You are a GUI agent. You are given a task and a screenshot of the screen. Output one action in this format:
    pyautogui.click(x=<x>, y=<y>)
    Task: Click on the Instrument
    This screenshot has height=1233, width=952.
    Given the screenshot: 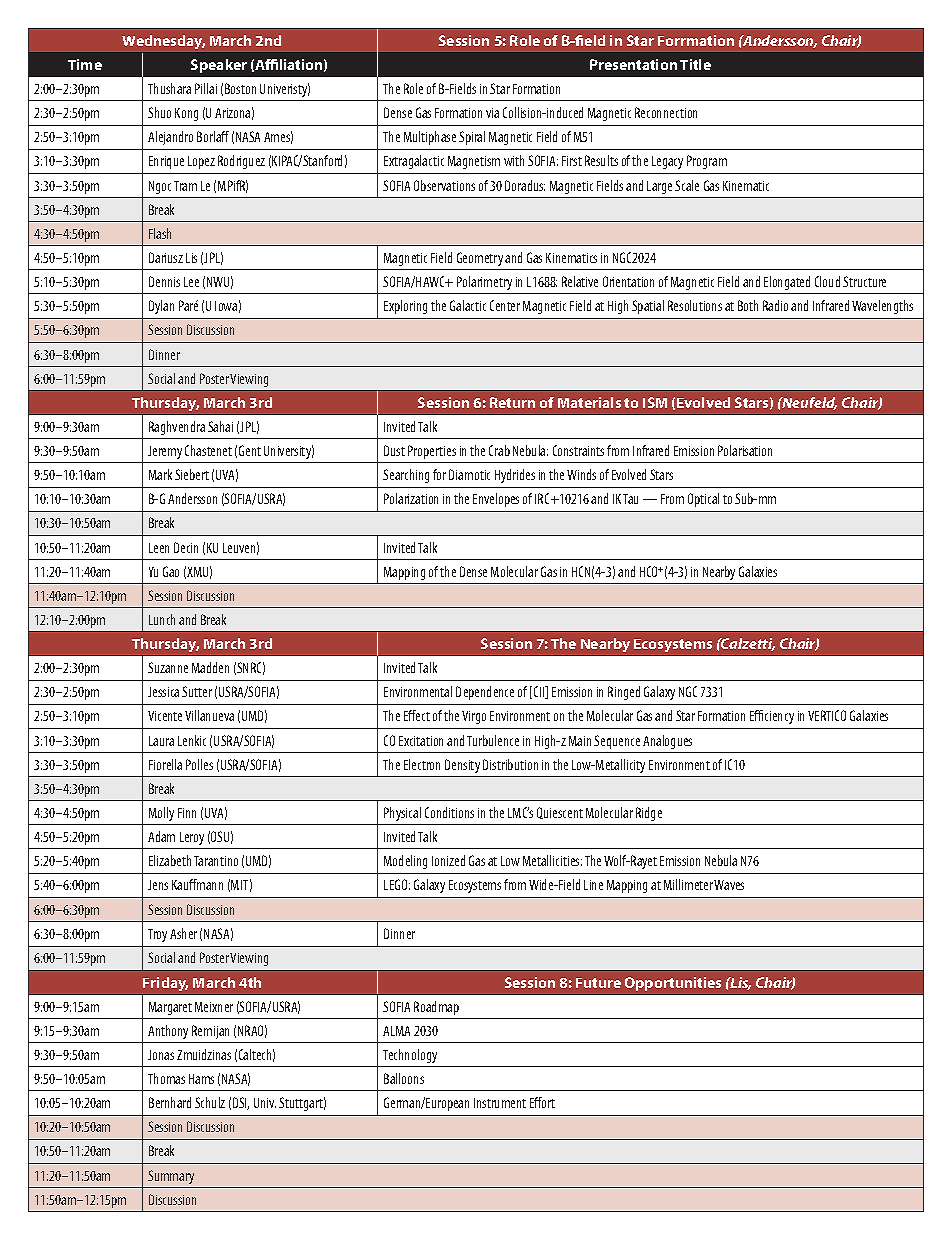 What is the action you would take?
    pyautogui.click(x=500, y=1103)
